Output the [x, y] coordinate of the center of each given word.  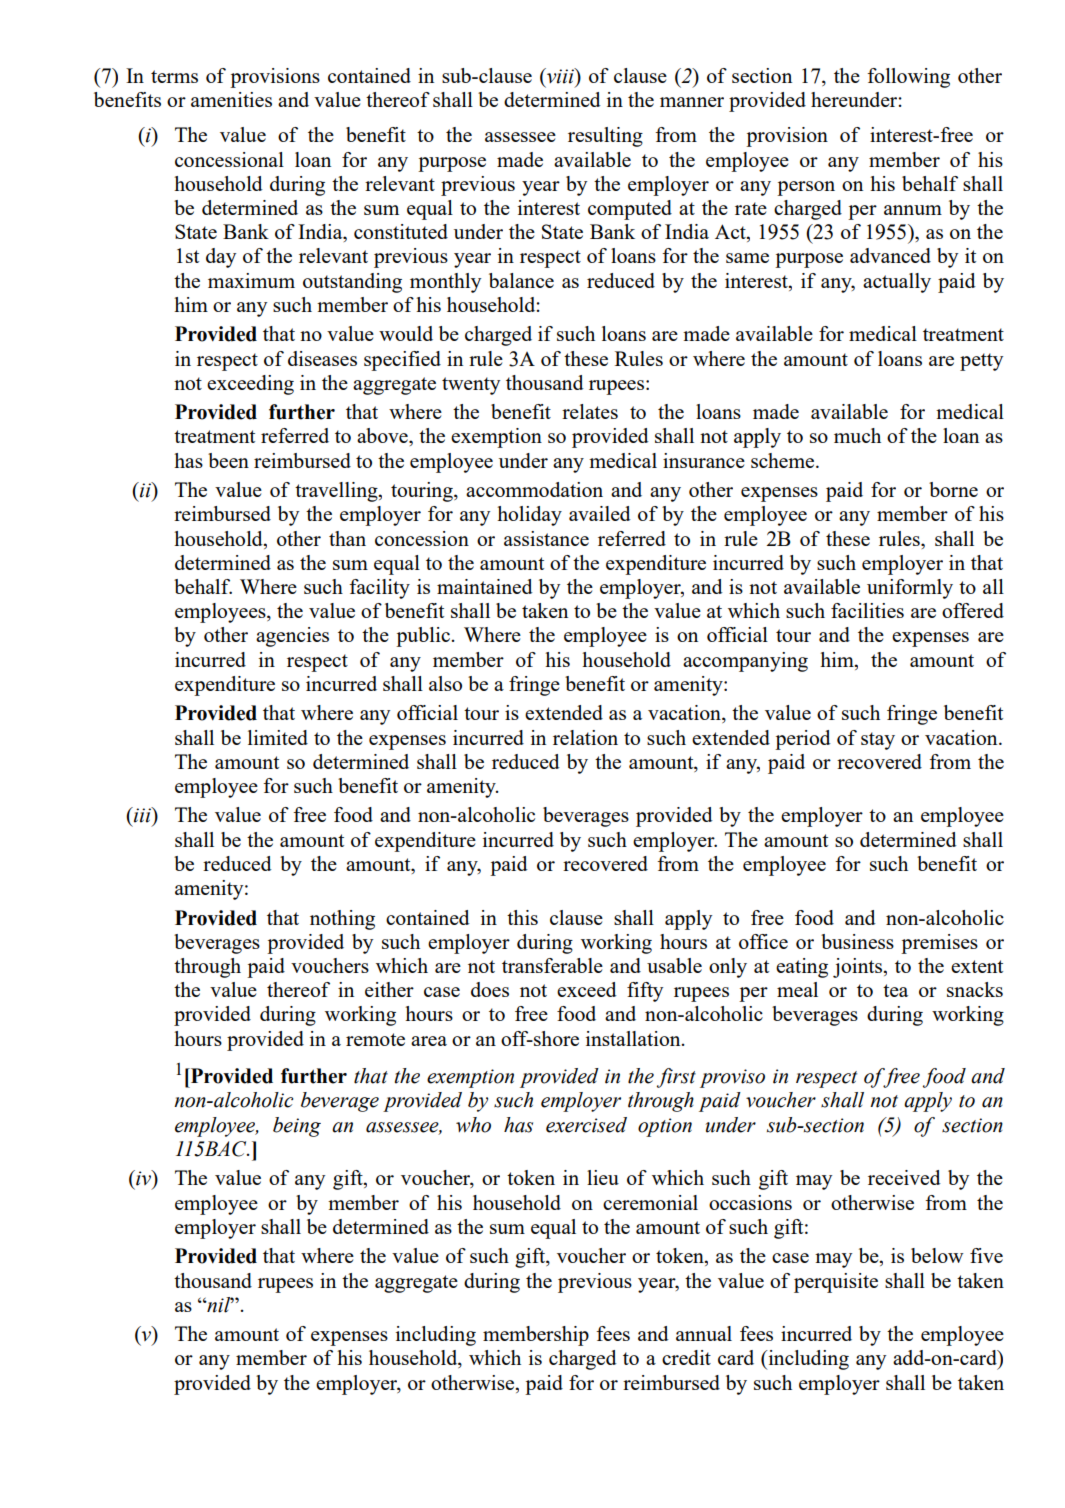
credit [686, 1357]
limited [278, 737]
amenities [231, 99]
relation [585, 737]
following [908, 78]
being [297, 1127]
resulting [605, 137]
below [937, 1255]
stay [878, 741]
